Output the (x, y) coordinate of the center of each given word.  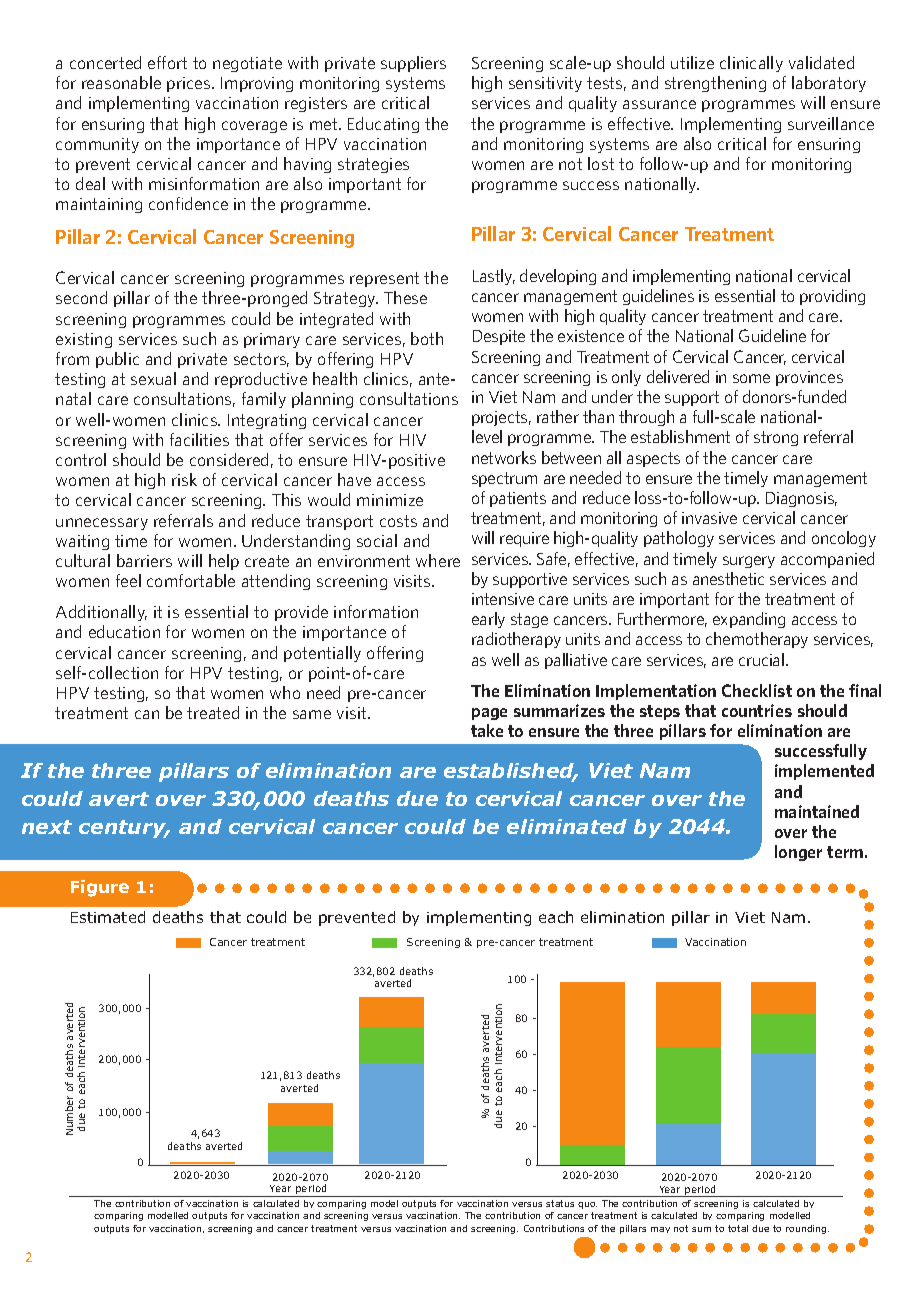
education (124, 631)
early (488, 620)
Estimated (108, 917)
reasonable (121, 82)
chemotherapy (757, 640)
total (738, 1228)
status (560, 1203)
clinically (751, 64)
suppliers (413, 64)
